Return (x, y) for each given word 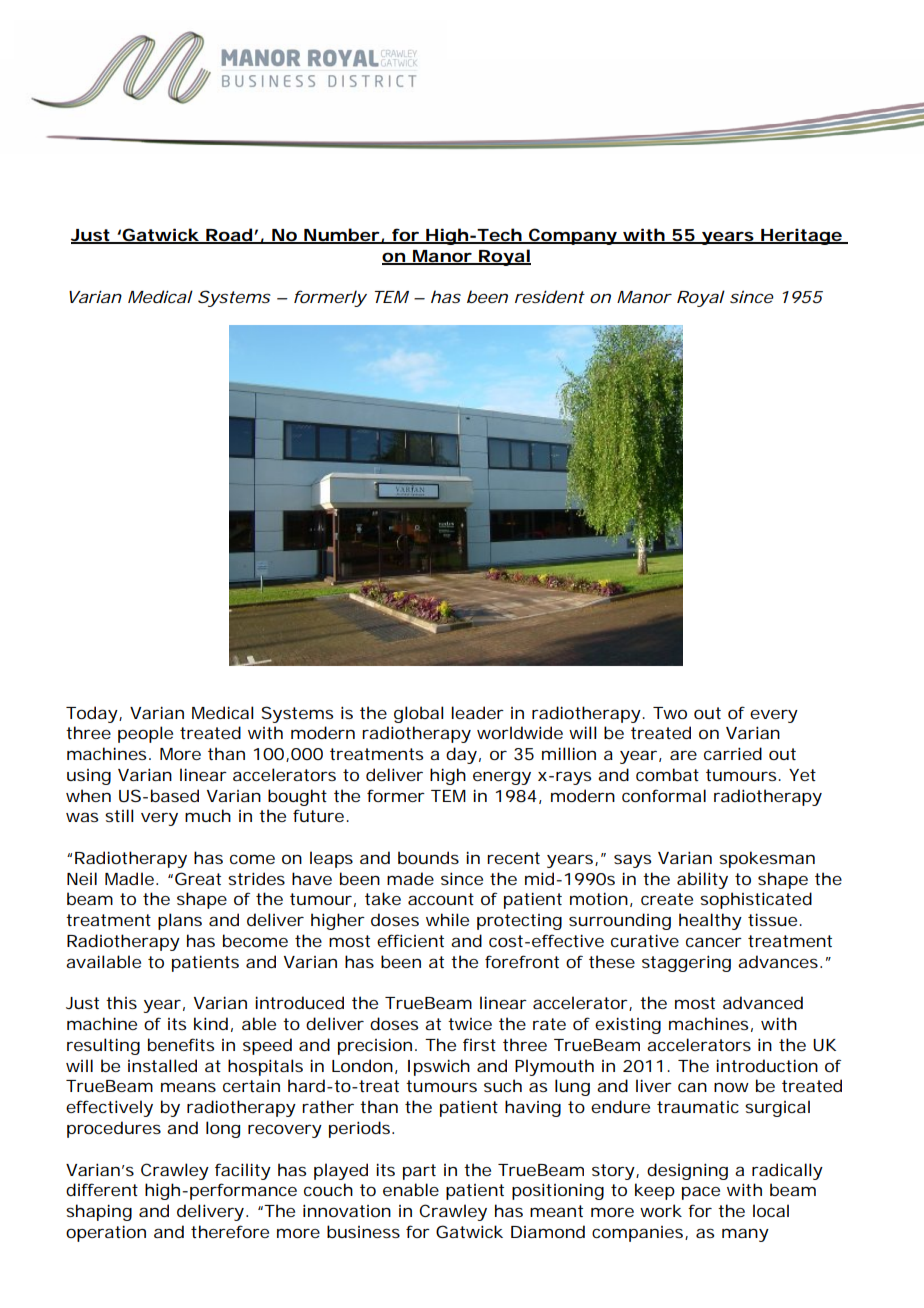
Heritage (801, 236)
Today (92, 714)
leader (477, 712)
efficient (410, 940)
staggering (686, 963)
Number (341, 235)
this (121, 1002)
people (145, 734)
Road (228, 235)
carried (733, 753)
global (419, 714)
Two (670, 713)
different (102, 1189)
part (419, 1172)
